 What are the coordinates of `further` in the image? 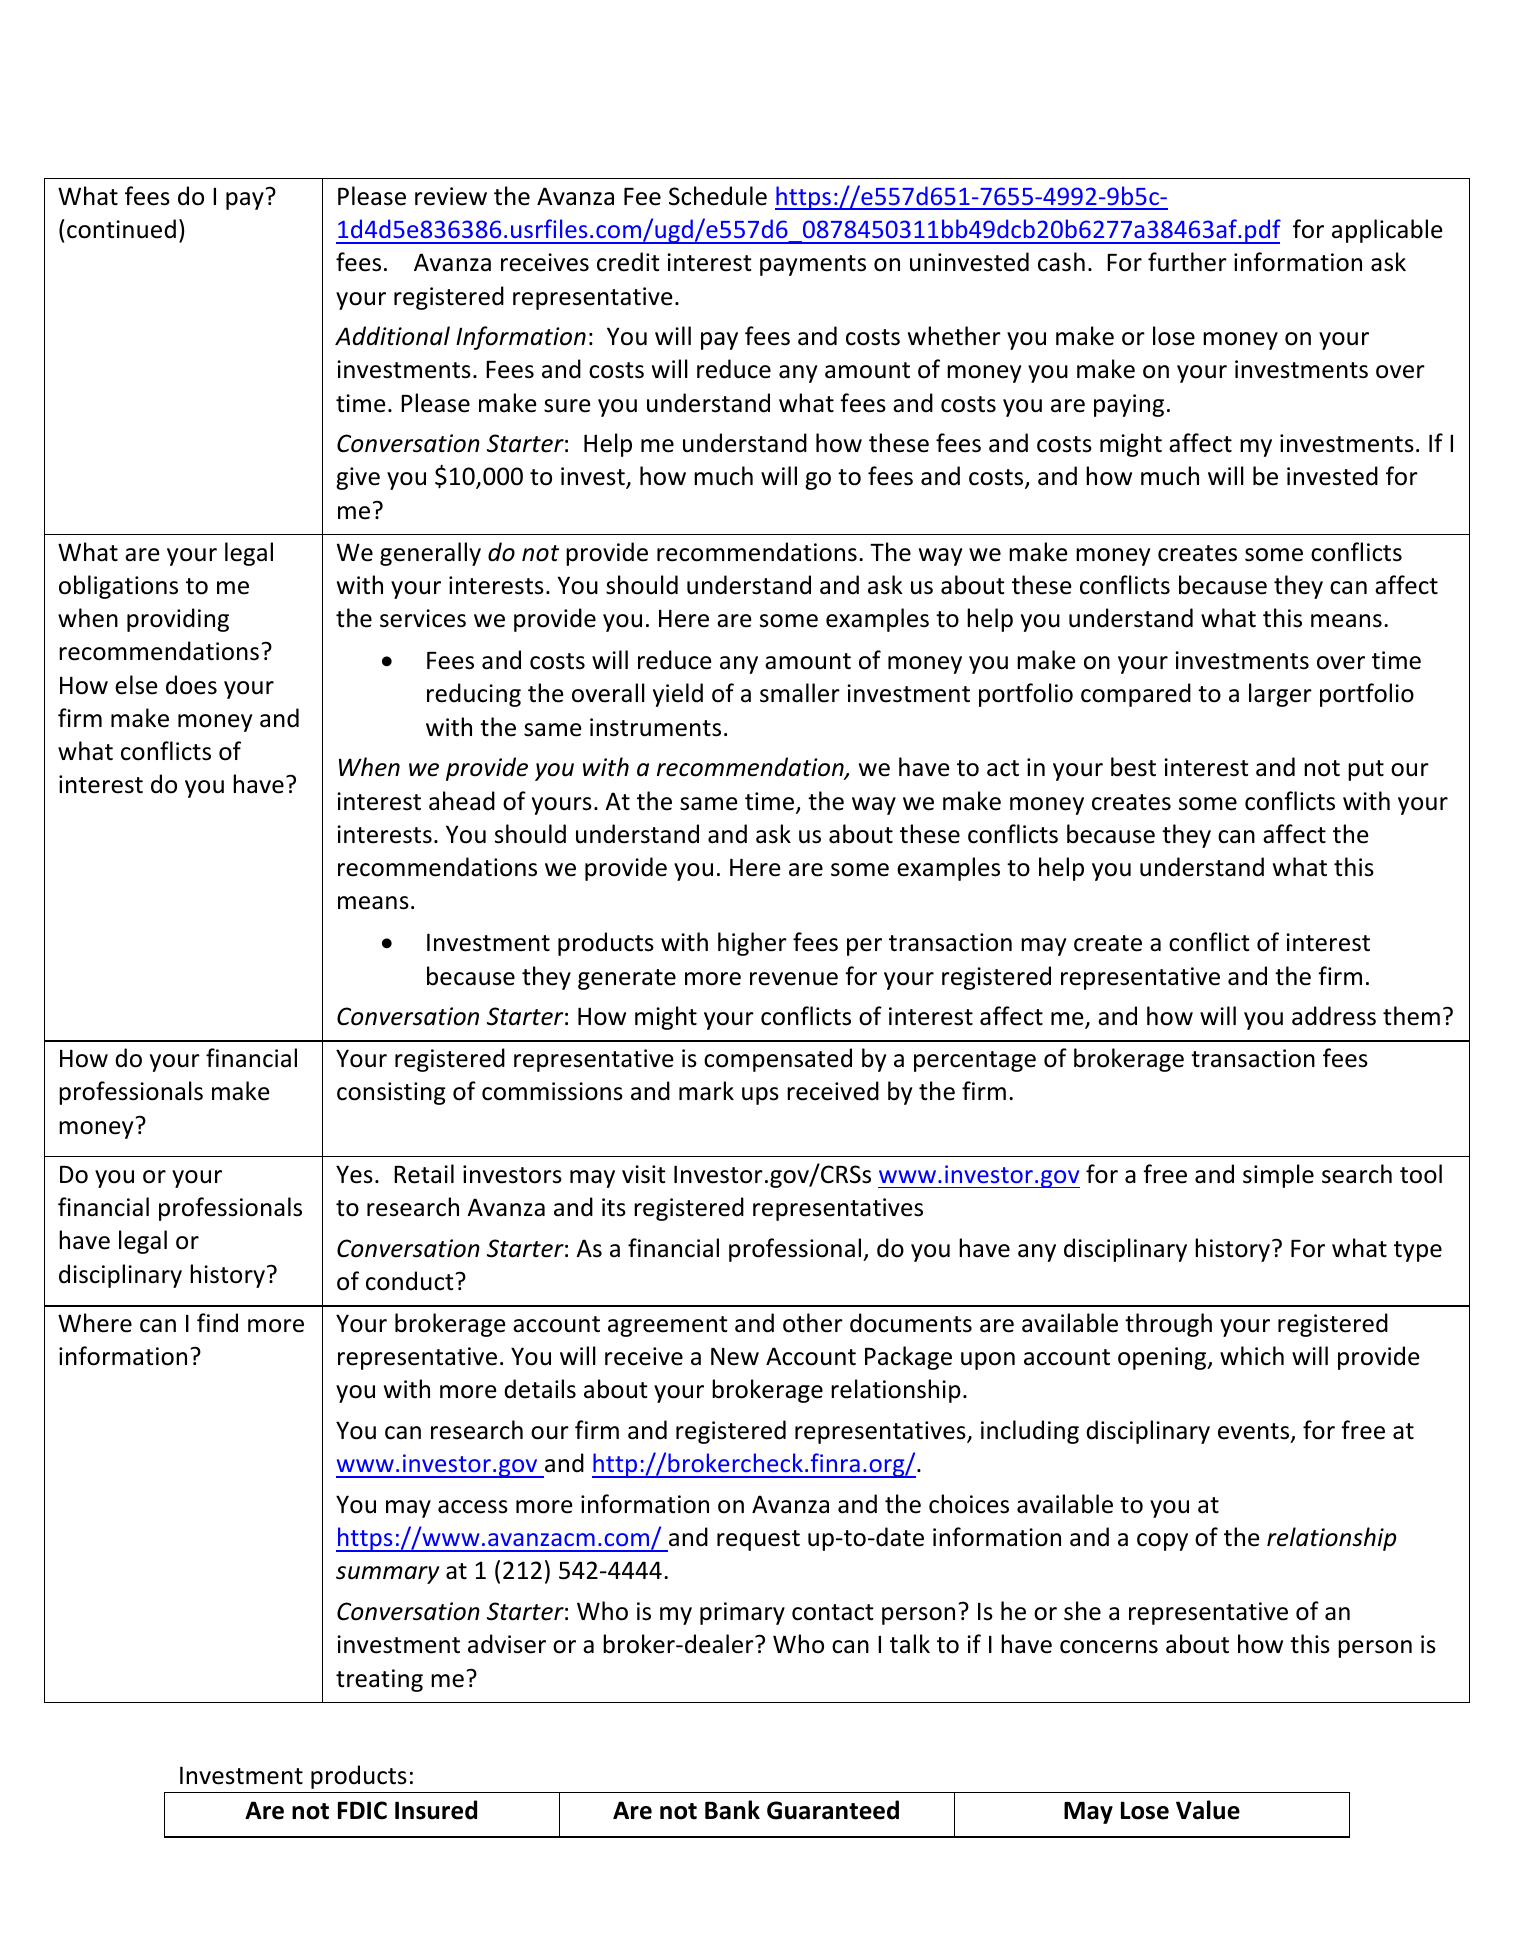 It's located at (1187, 262).
